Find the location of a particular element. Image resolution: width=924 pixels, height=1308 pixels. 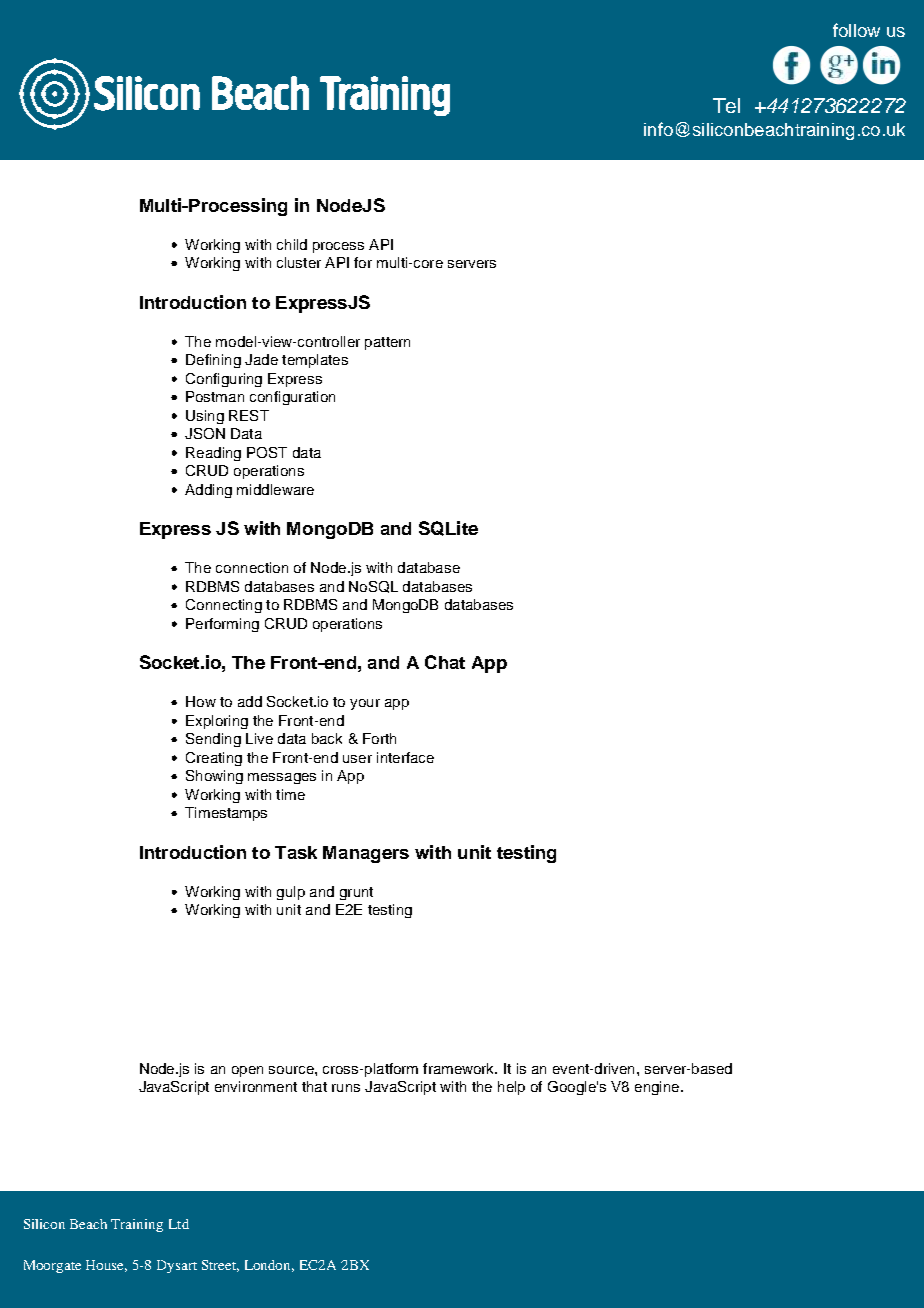

help is located at coordinates (511, 1088).
